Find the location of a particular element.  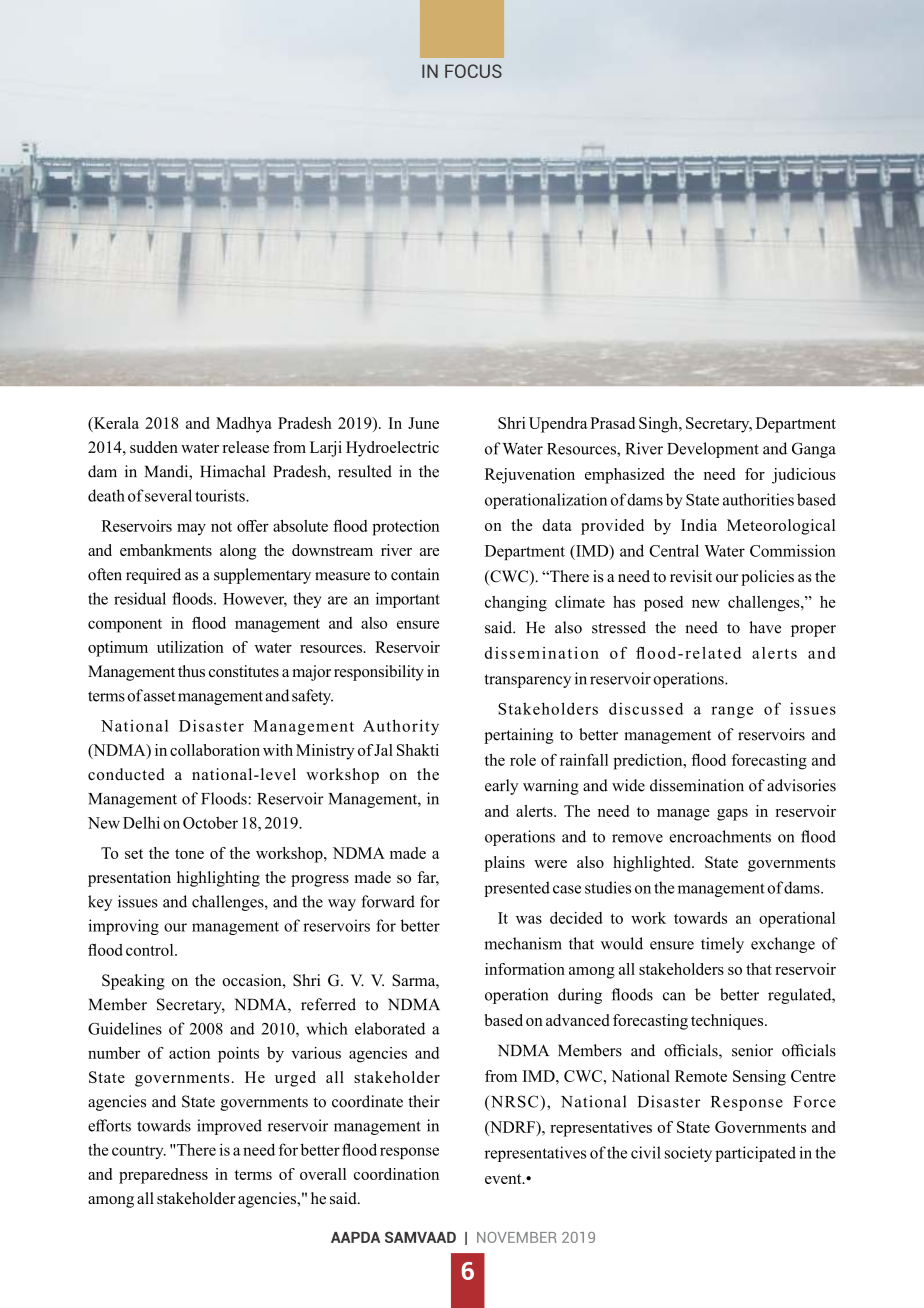

June is located at coordinates (423, 423).
